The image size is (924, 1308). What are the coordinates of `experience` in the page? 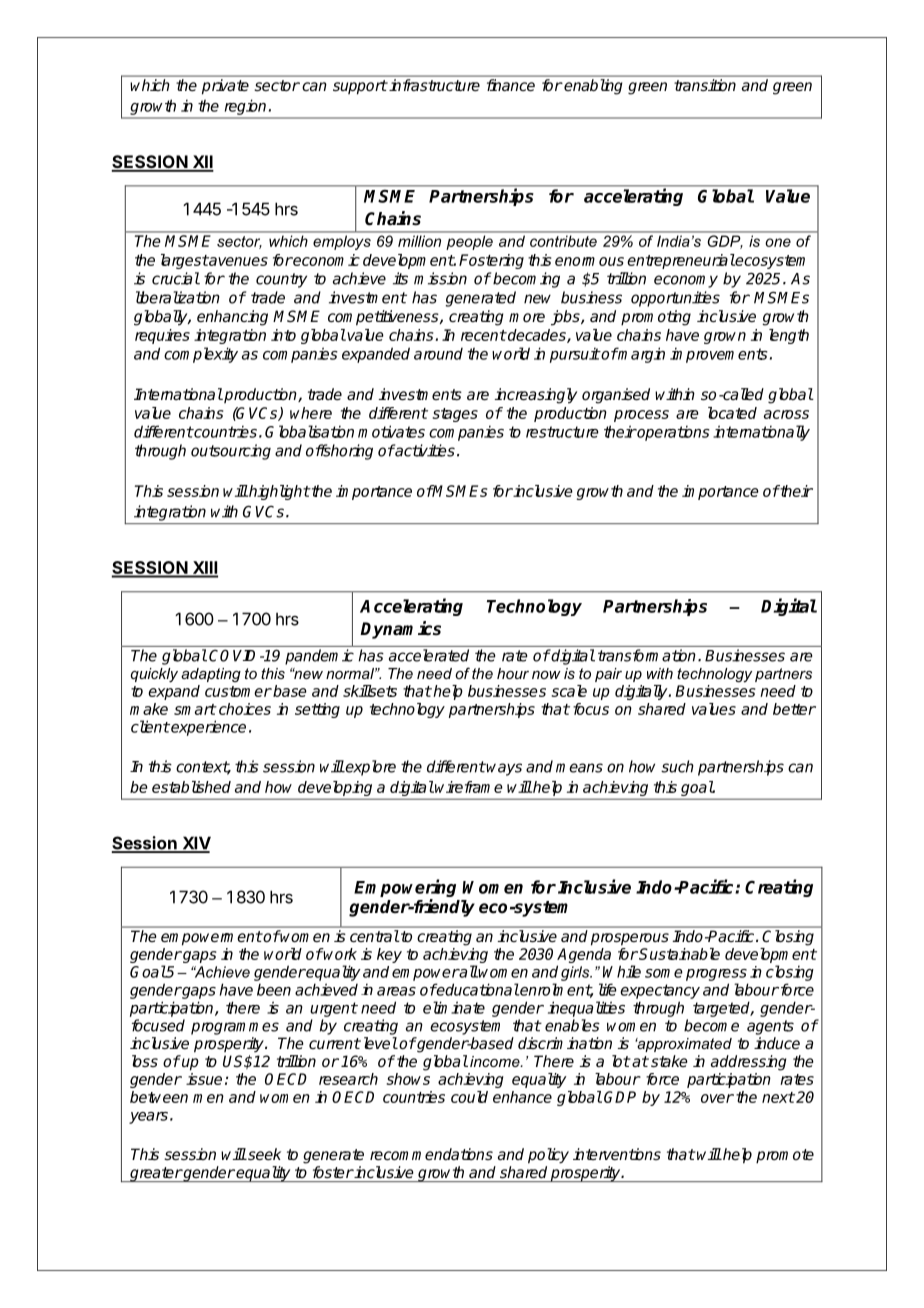 It's located at (207, 728).
